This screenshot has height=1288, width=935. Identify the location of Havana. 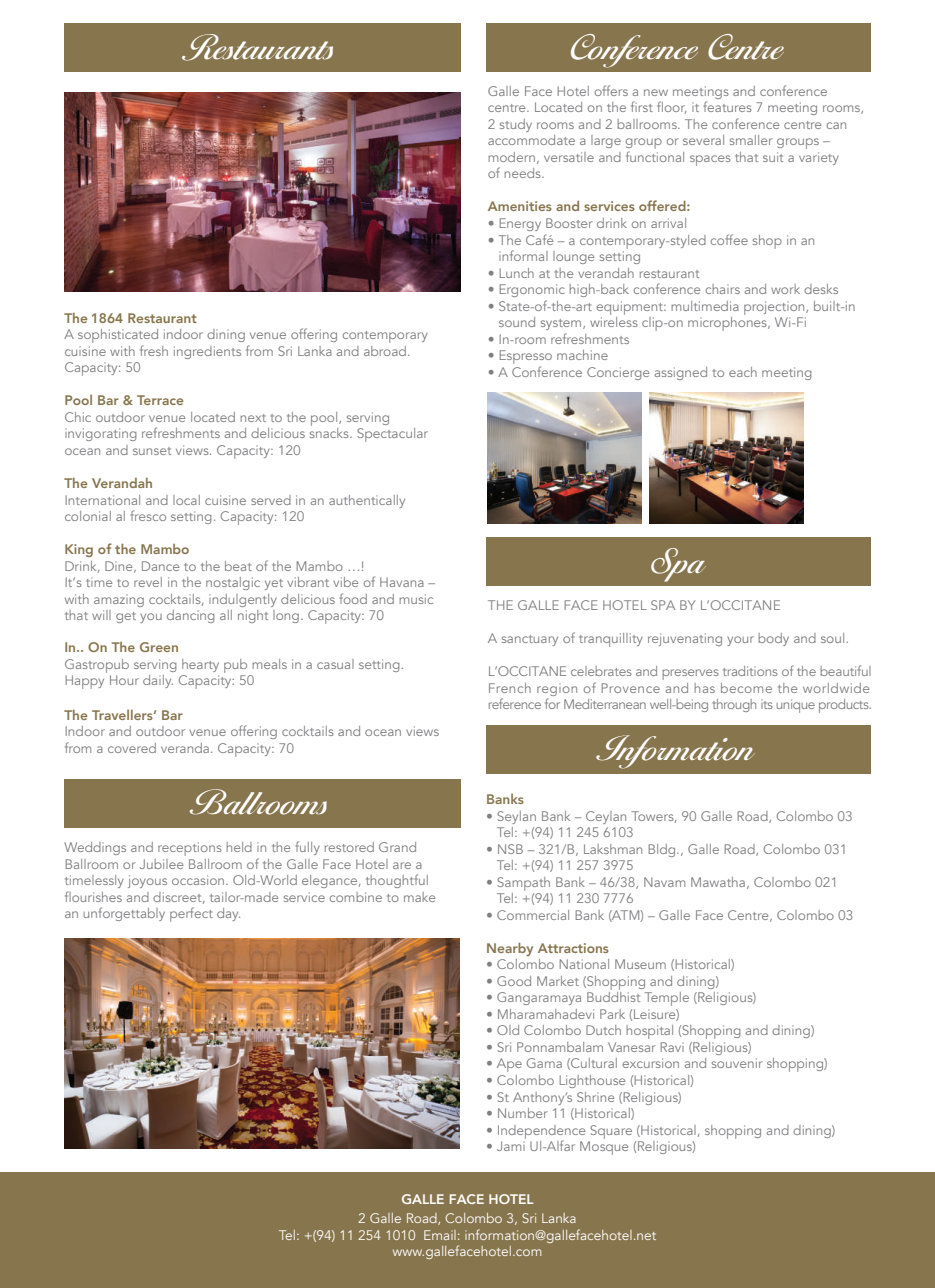
(402, 582).
